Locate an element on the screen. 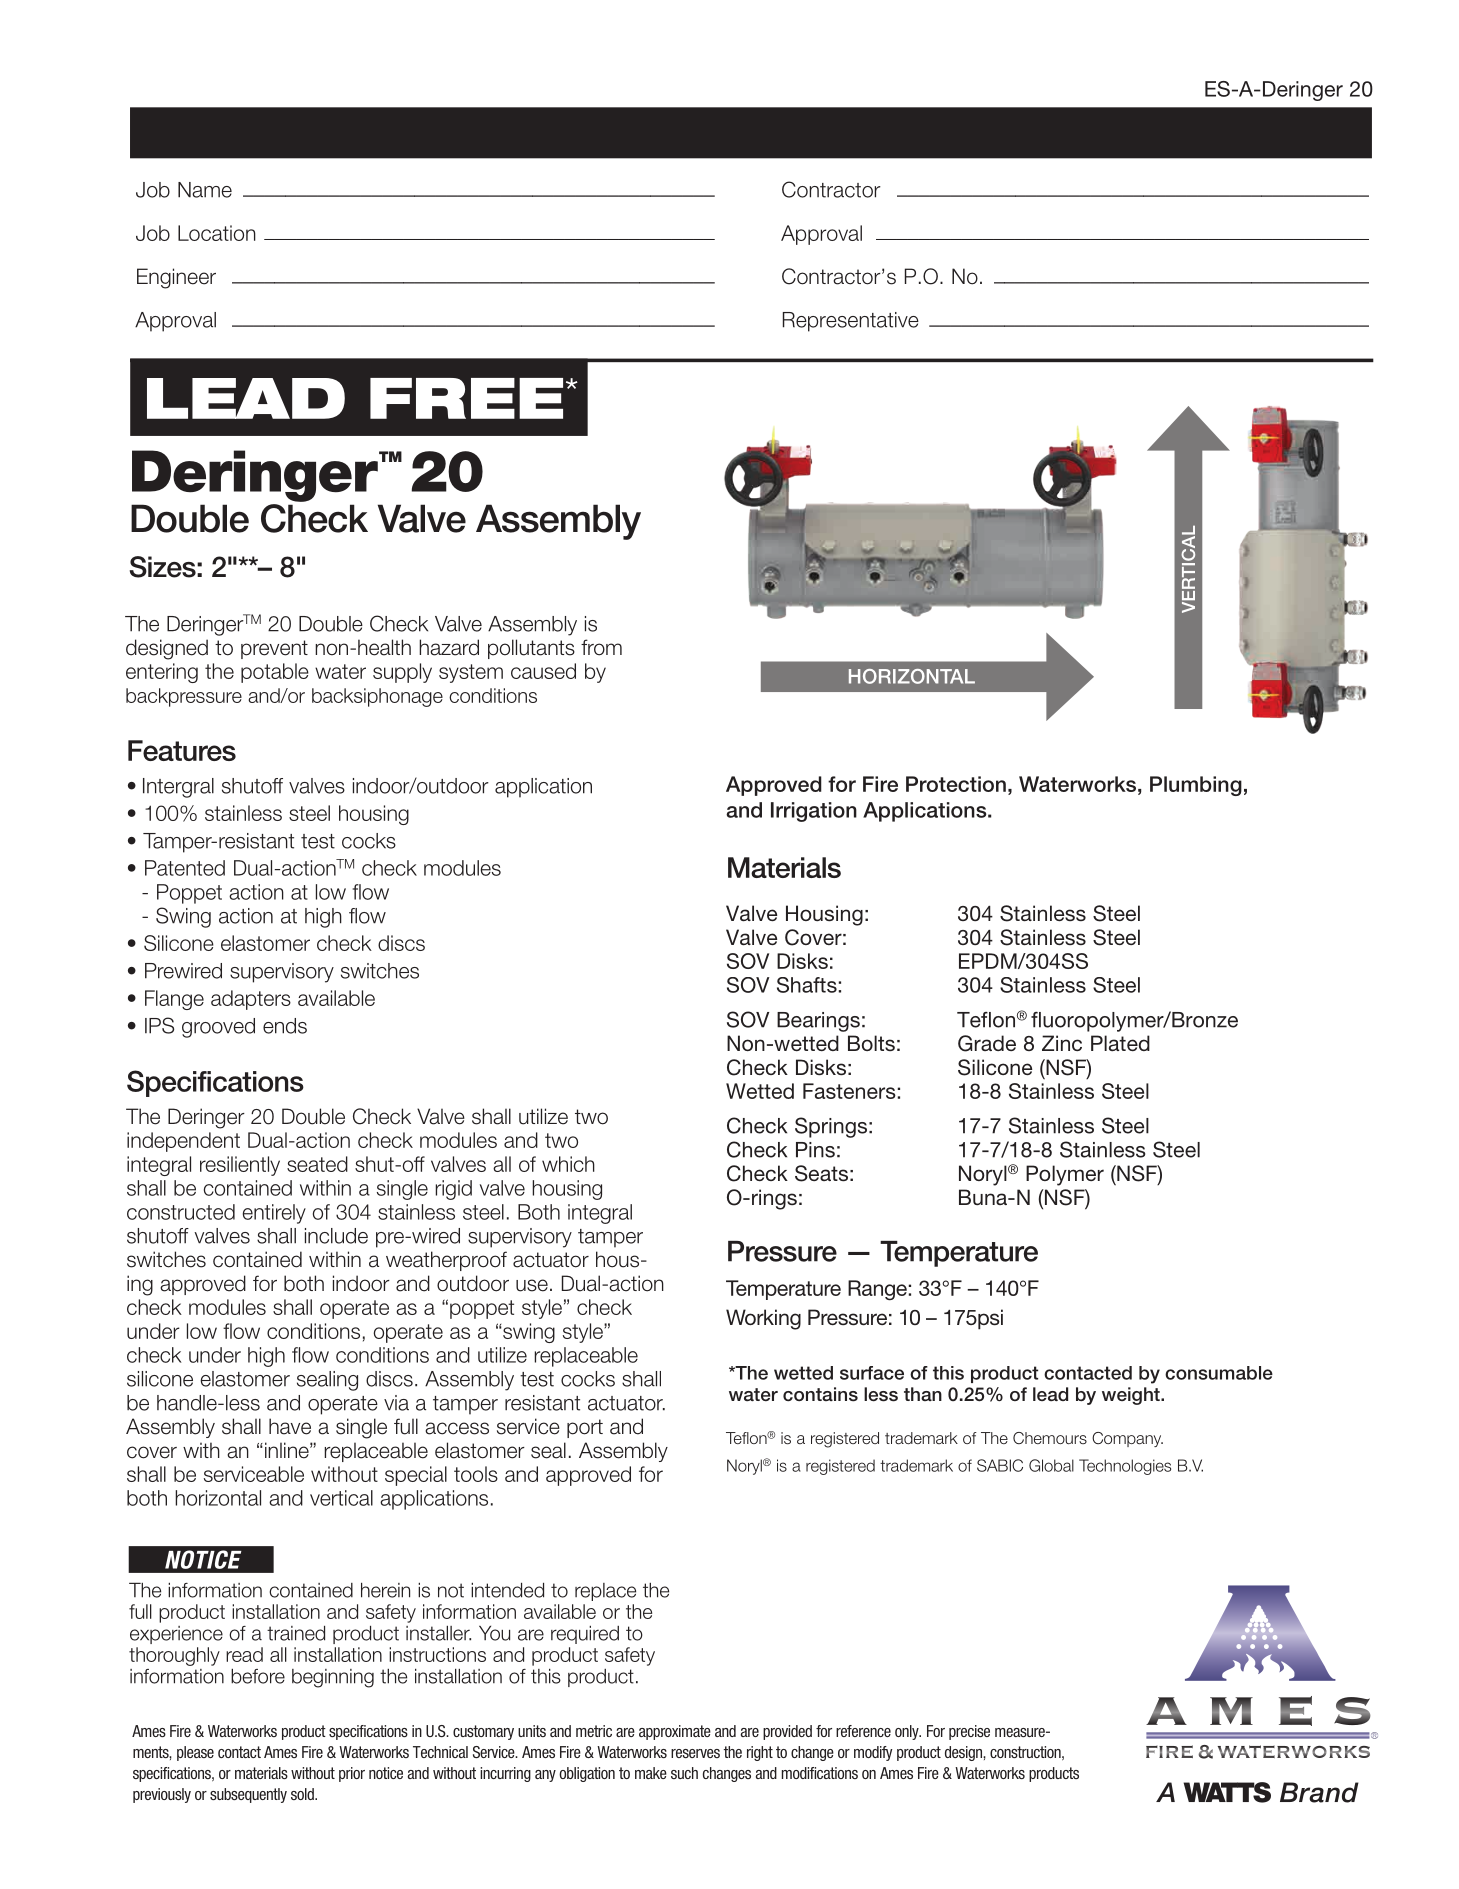 The image size is (1459, 1889). reserves is located at coordinates (695, 1753).
